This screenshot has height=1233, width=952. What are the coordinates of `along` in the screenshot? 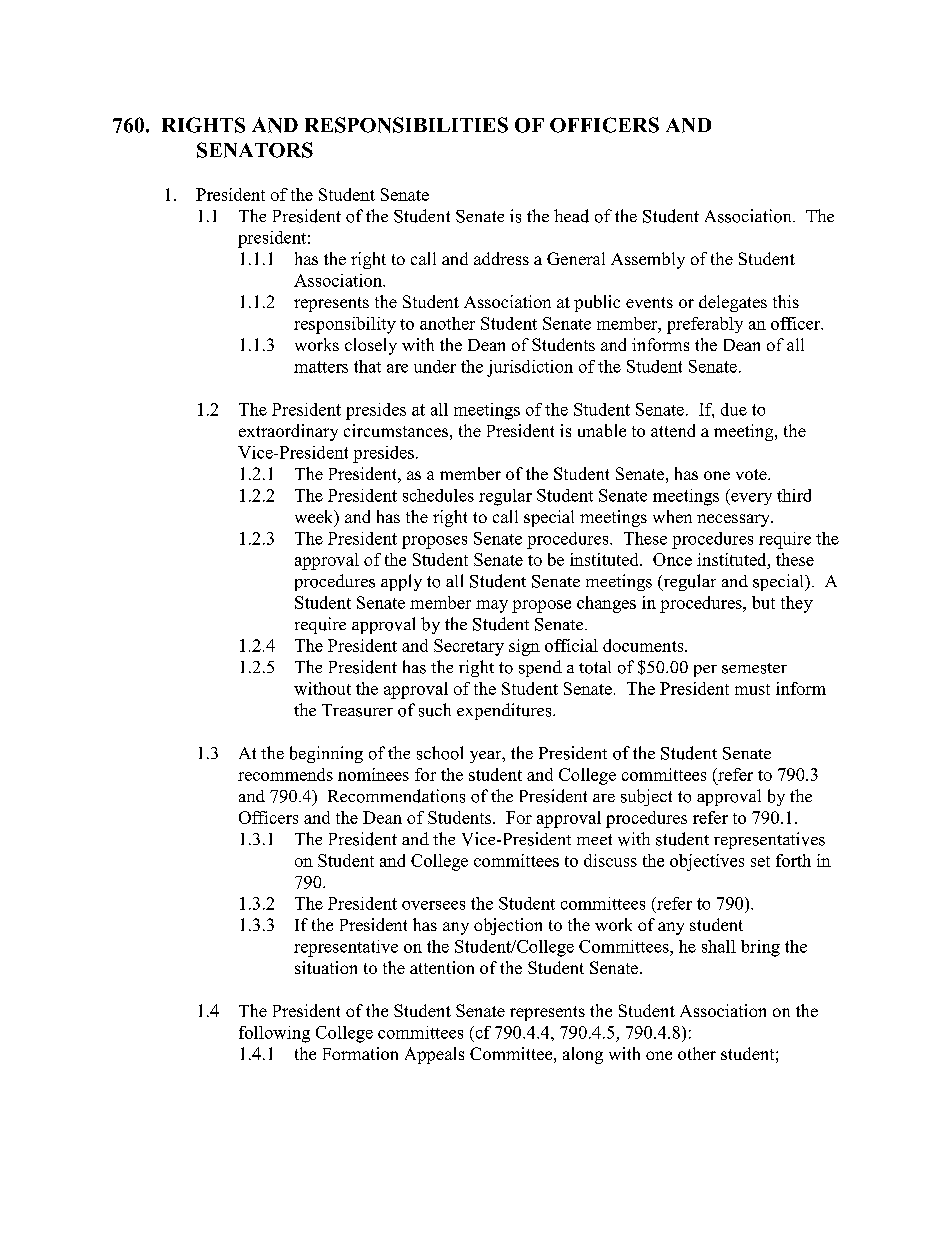 It's located at (583, 1055).
